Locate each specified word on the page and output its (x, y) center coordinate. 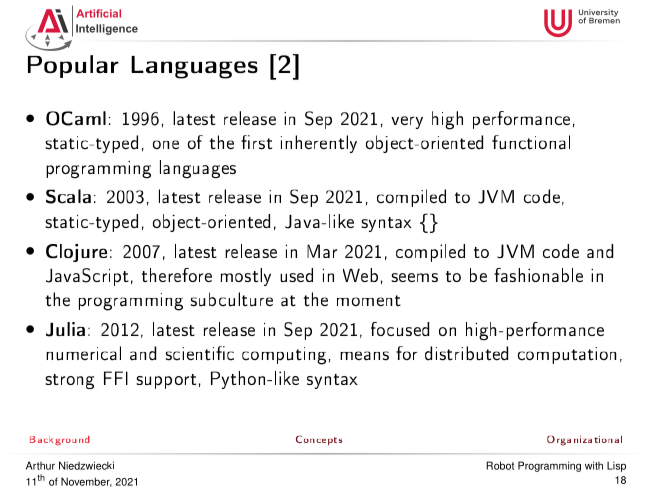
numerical (83, 353)
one (166, 145)
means (364, 356)
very (407, 122)
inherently (319, 144)
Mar (322, 251)
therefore (177, 275)
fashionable (538, 275)
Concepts (319, 440)
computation (567, 355)
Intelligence (107, 29)
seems (414, 277)
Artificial (98, 13)
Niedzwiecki (86, 465)
